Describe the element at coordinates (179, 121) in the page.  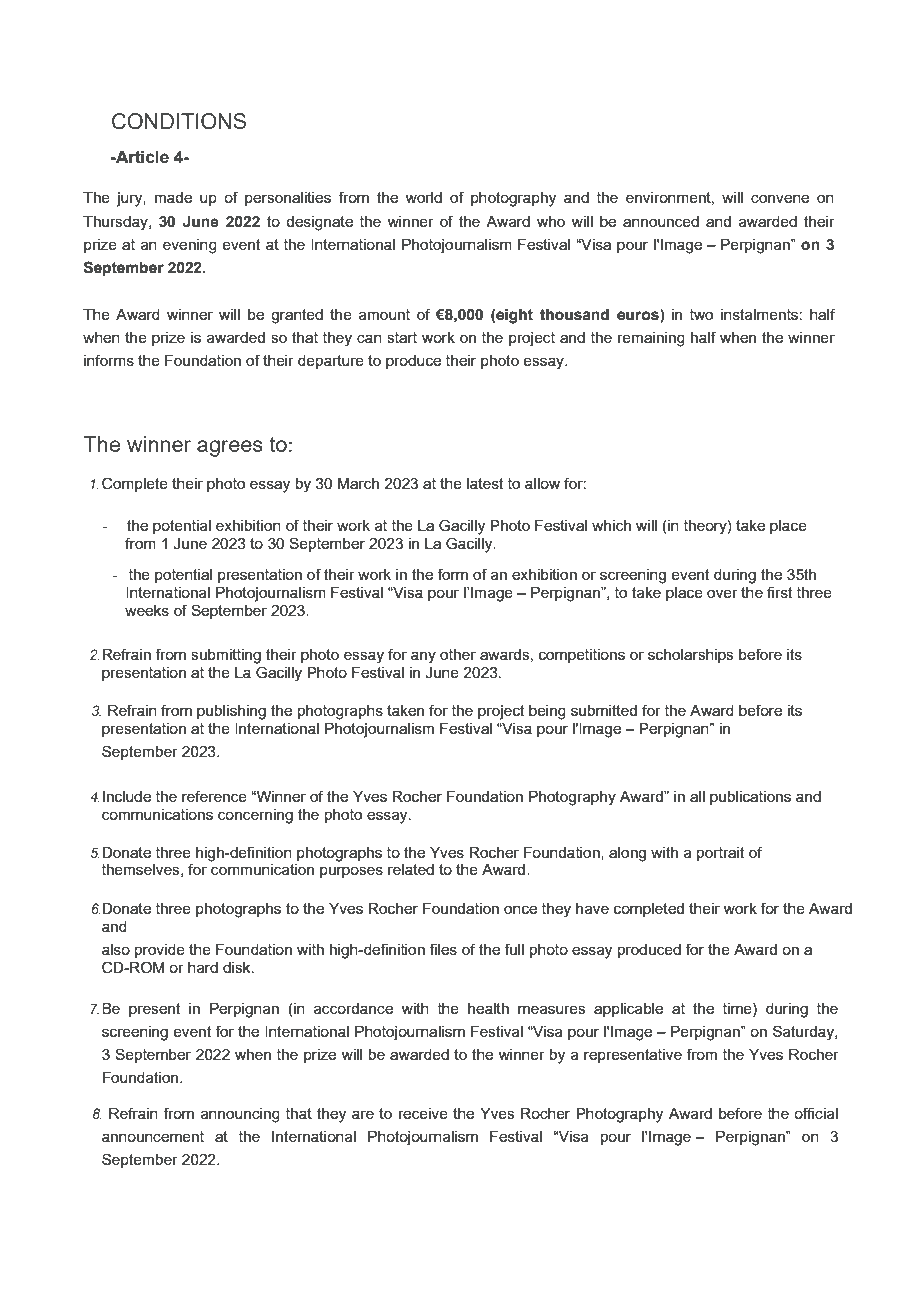
I see `CONDITIONS` at that location.
